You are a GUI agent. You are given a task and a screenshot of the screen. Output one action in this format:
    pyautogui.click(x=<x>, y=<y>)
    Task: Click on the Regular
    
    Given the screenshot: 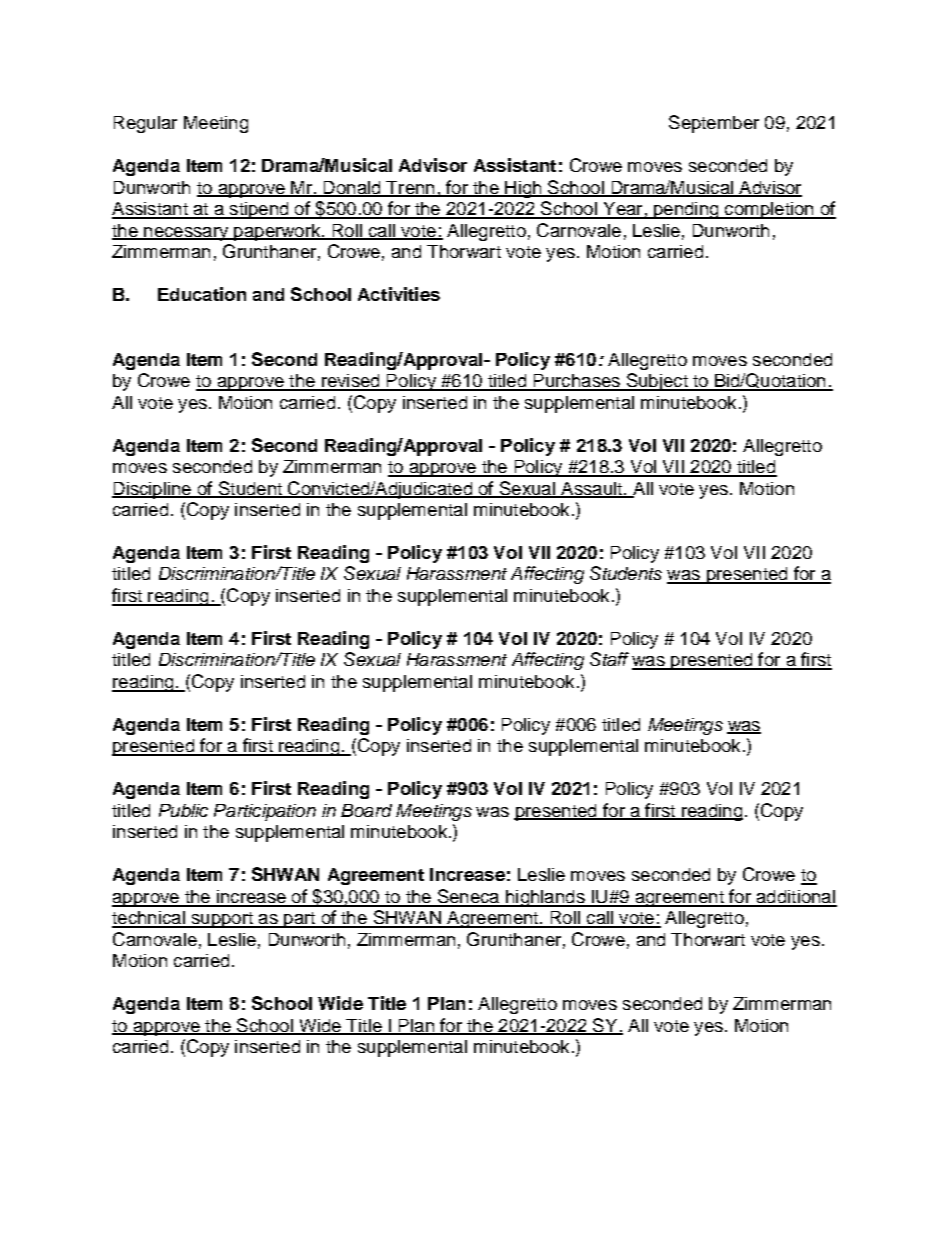 What is the action you would take?
    pyautogui.click(x=145, y=124)
